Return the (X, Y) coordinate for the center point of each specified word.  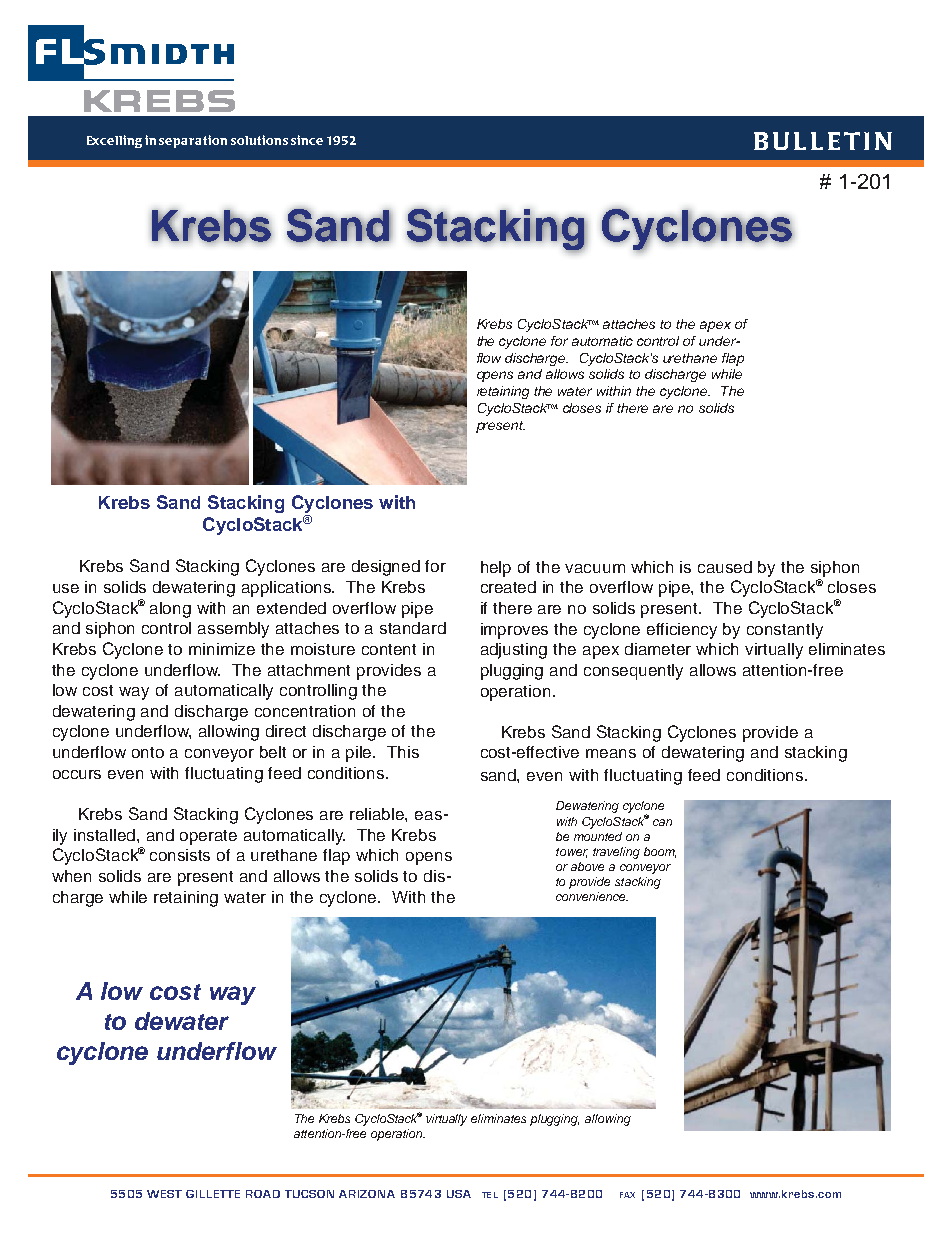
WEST (164, 1194)
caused (725, 567)
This (403, 752)
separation (193, 141)
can (662, 822)
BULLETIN (823, 141)
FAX (627, 1195)
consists (180, 855)
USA (459, 1194)
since (307, 140)
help (496, 569)
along (170, 610)
